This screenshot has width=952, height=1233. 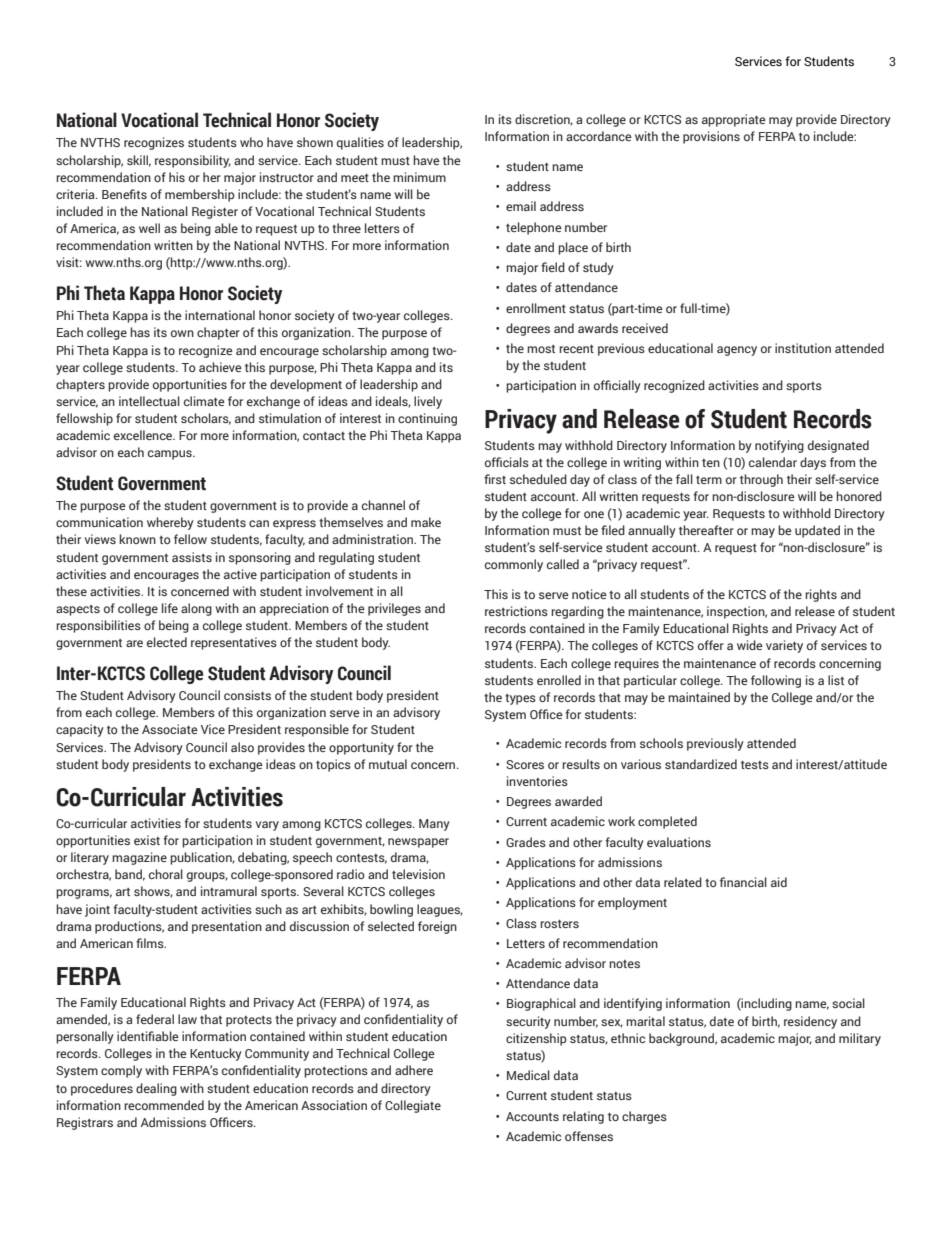 I want to click on wide, so click(x=750, y=645).
